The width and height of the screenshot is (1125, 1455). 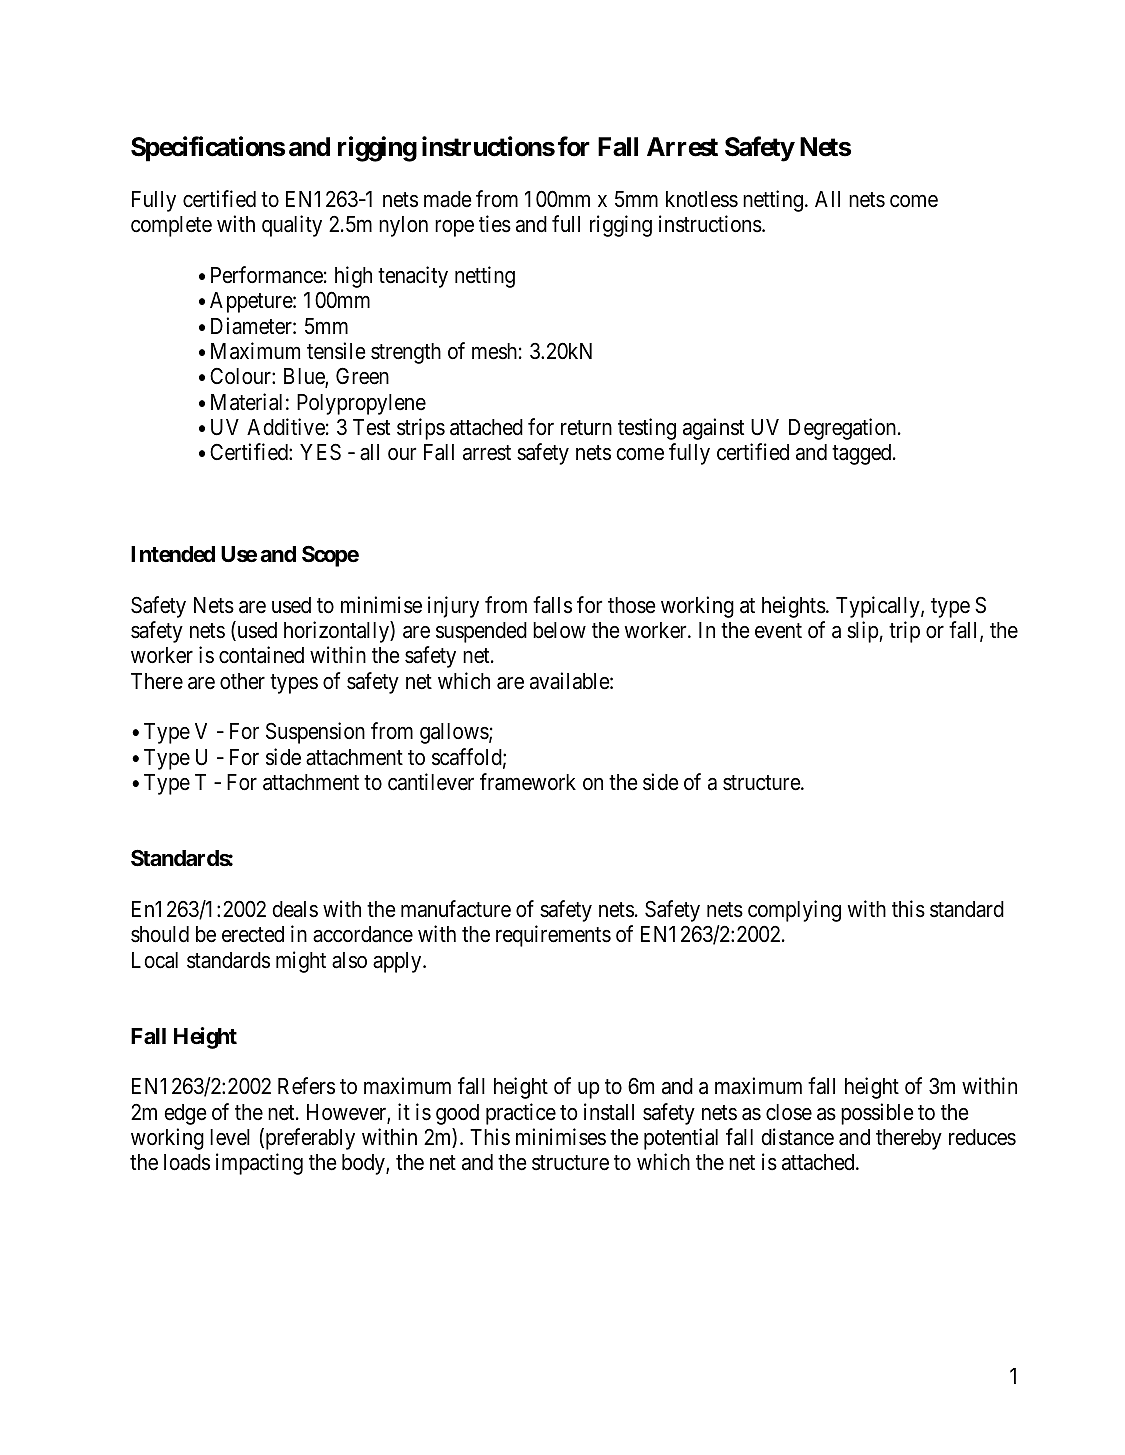 What do you see at coordinates (794, 911) in the screenshot?
I see `complying` at bounding box center [794, 911].
